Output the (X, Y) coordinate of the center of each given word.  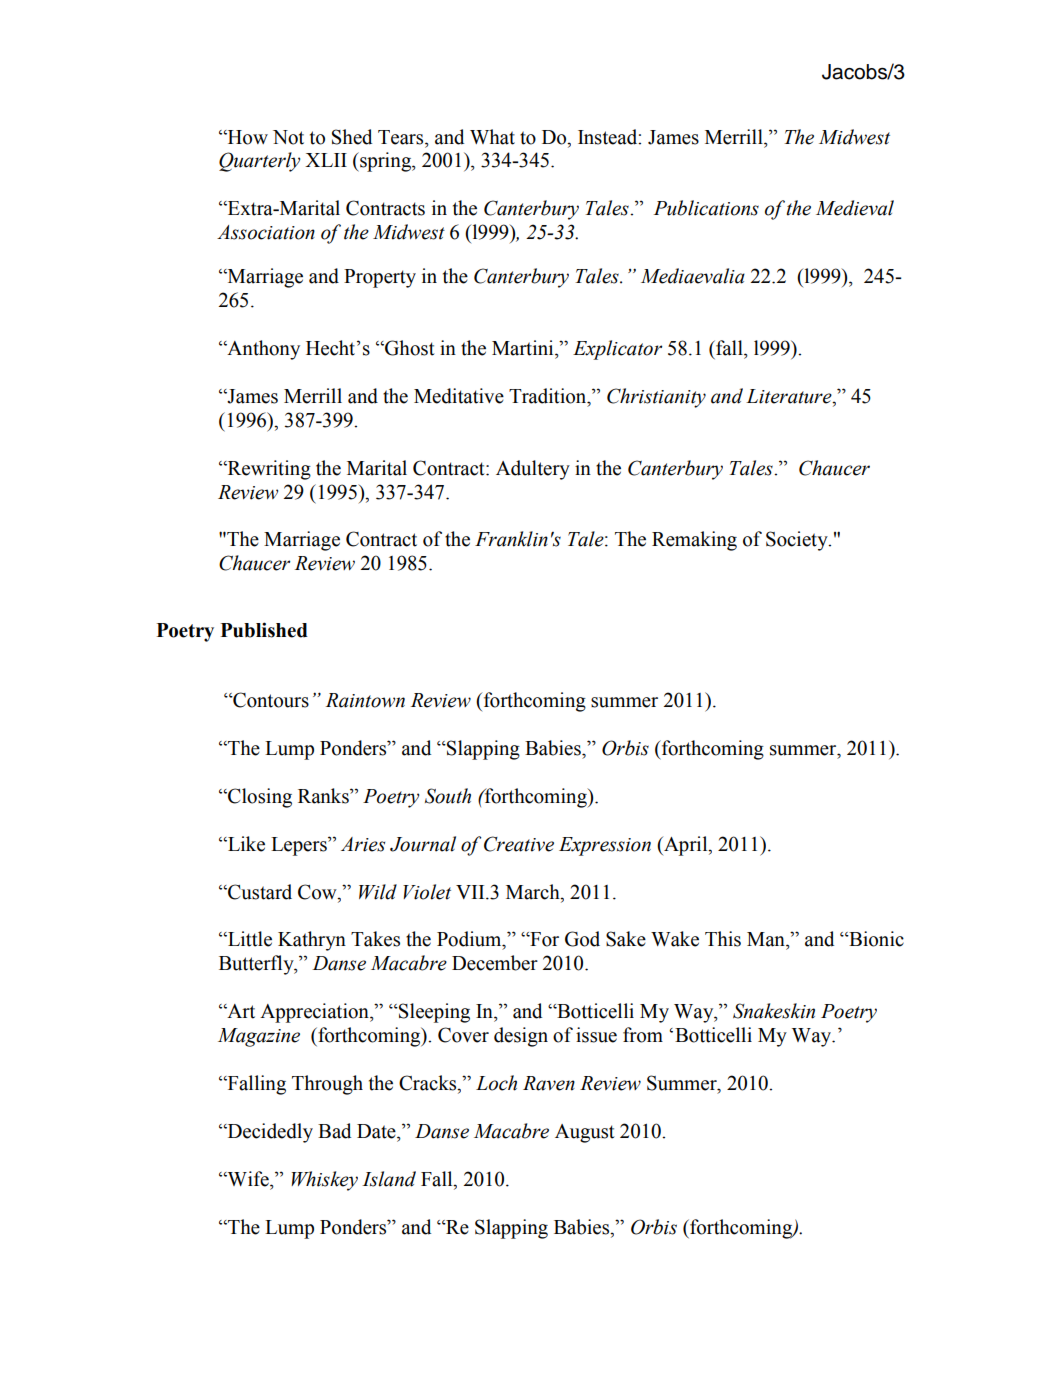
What (492, 137)
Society (798, 541)
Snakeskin (774, 1011)
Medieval (855, 208)
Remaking (694, 541)
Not (288, 137)
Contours (270, 700)
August (585, 1133)
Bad (334, 1131)
